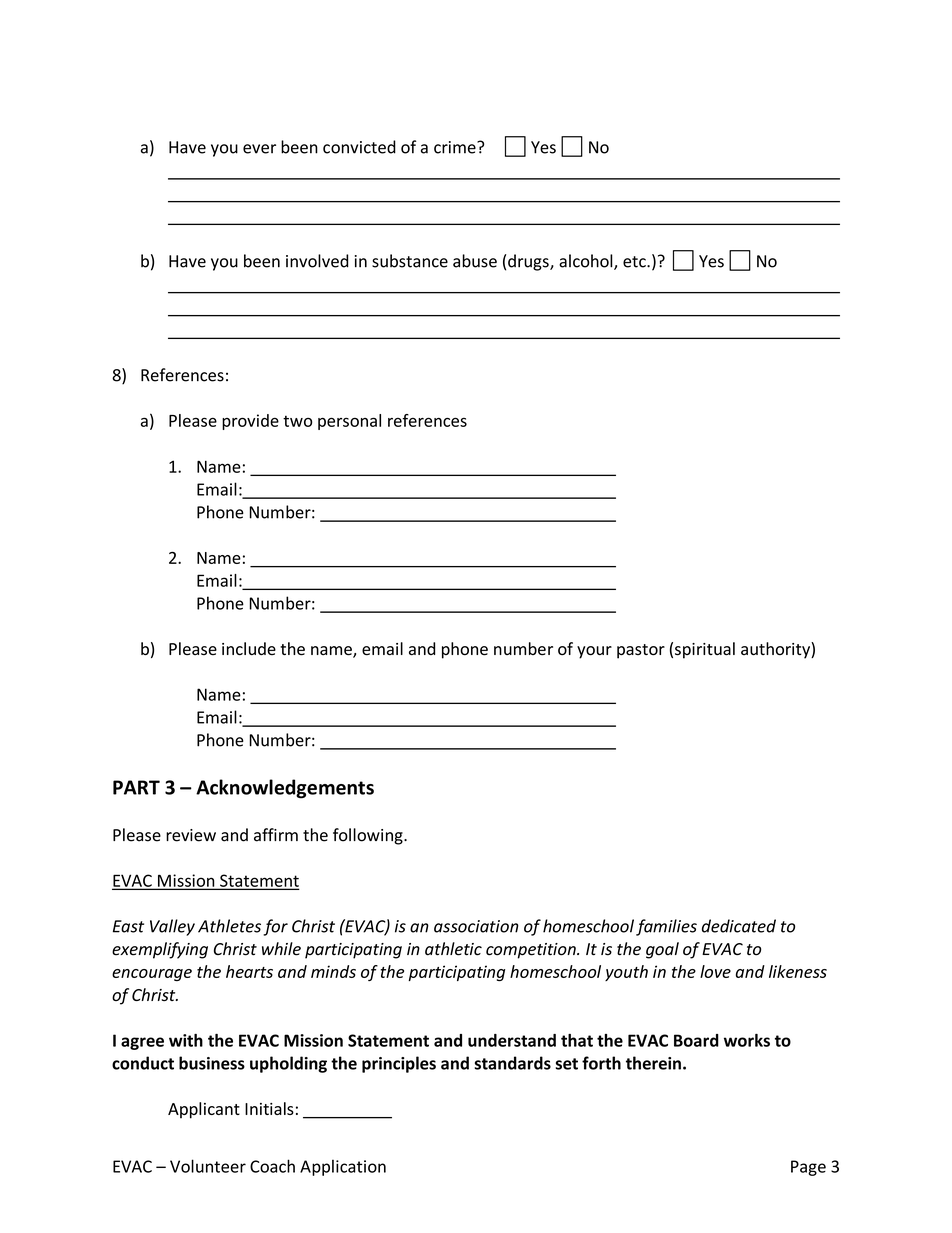 This screenshot has height=1233, width=952. Describe the element at coordinates (259, 149) in the screenshot. I see `ever` at that location.
